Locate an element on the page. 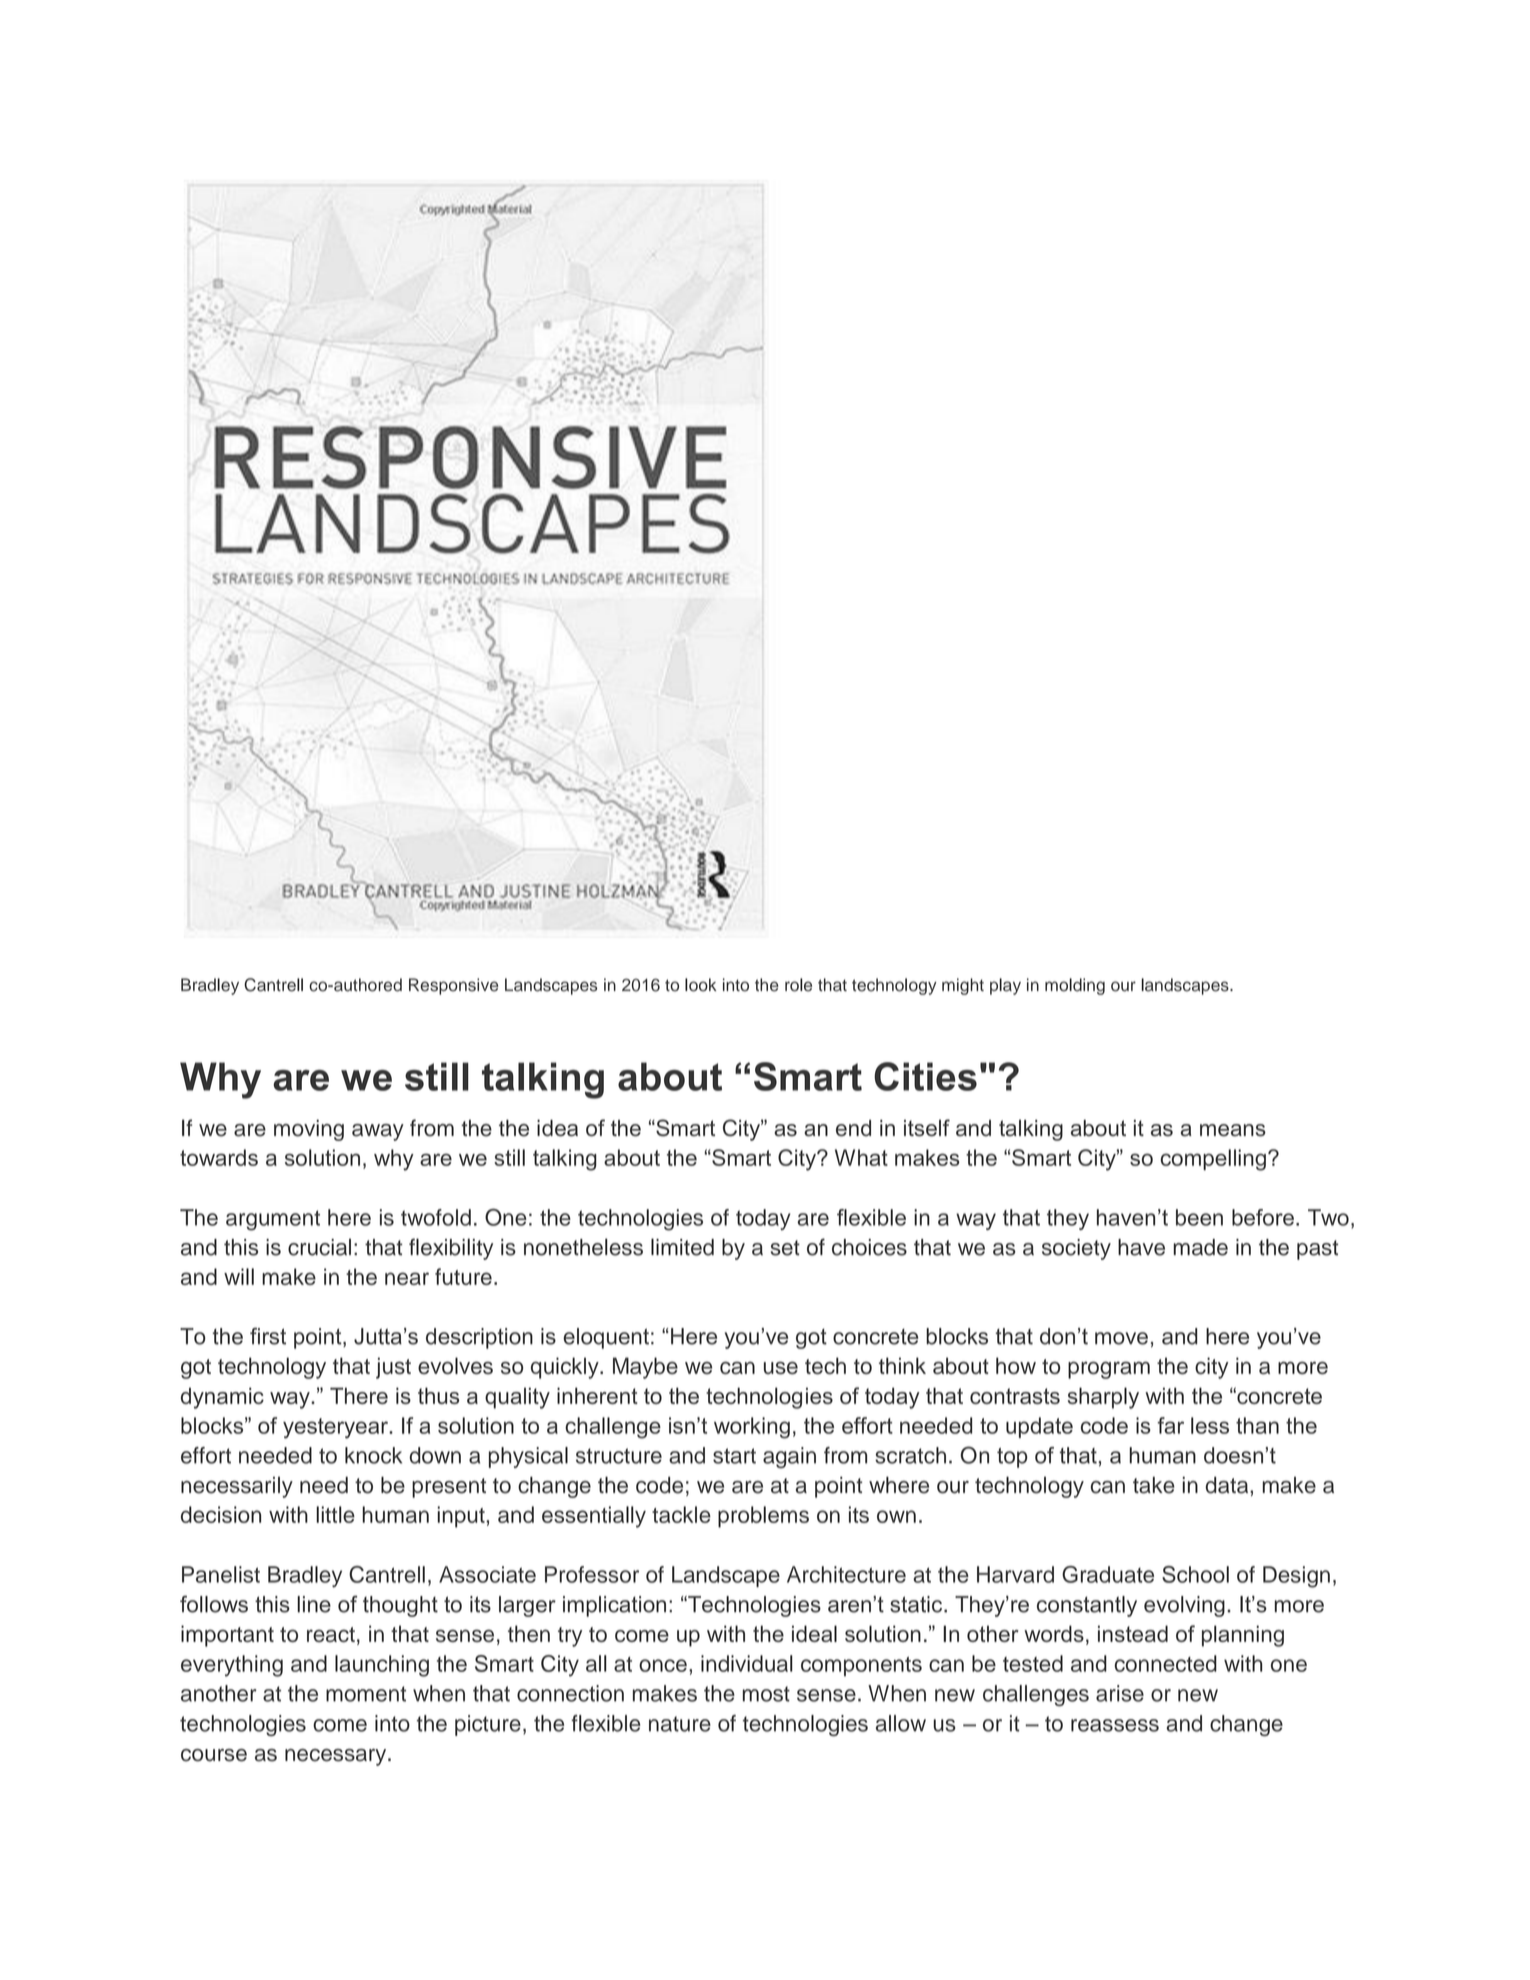  argument is located at coordinates (273, 1220).
